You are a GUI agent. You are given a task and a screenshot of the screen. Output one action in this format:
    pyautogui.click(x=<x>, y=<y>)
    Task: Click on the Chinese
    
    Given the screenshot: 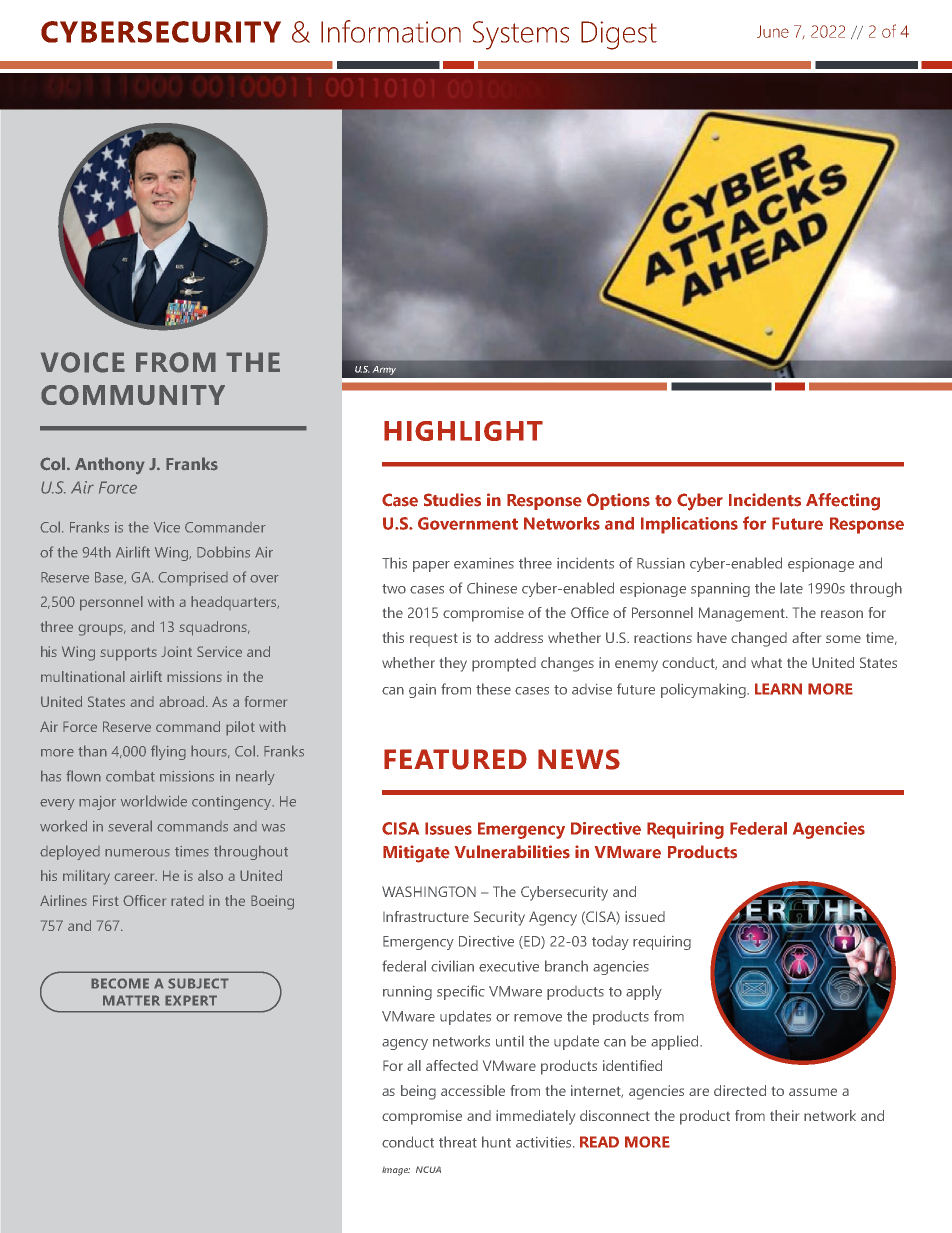 What is the action you would take?
    pyautogui.click(x=492, y=588)
